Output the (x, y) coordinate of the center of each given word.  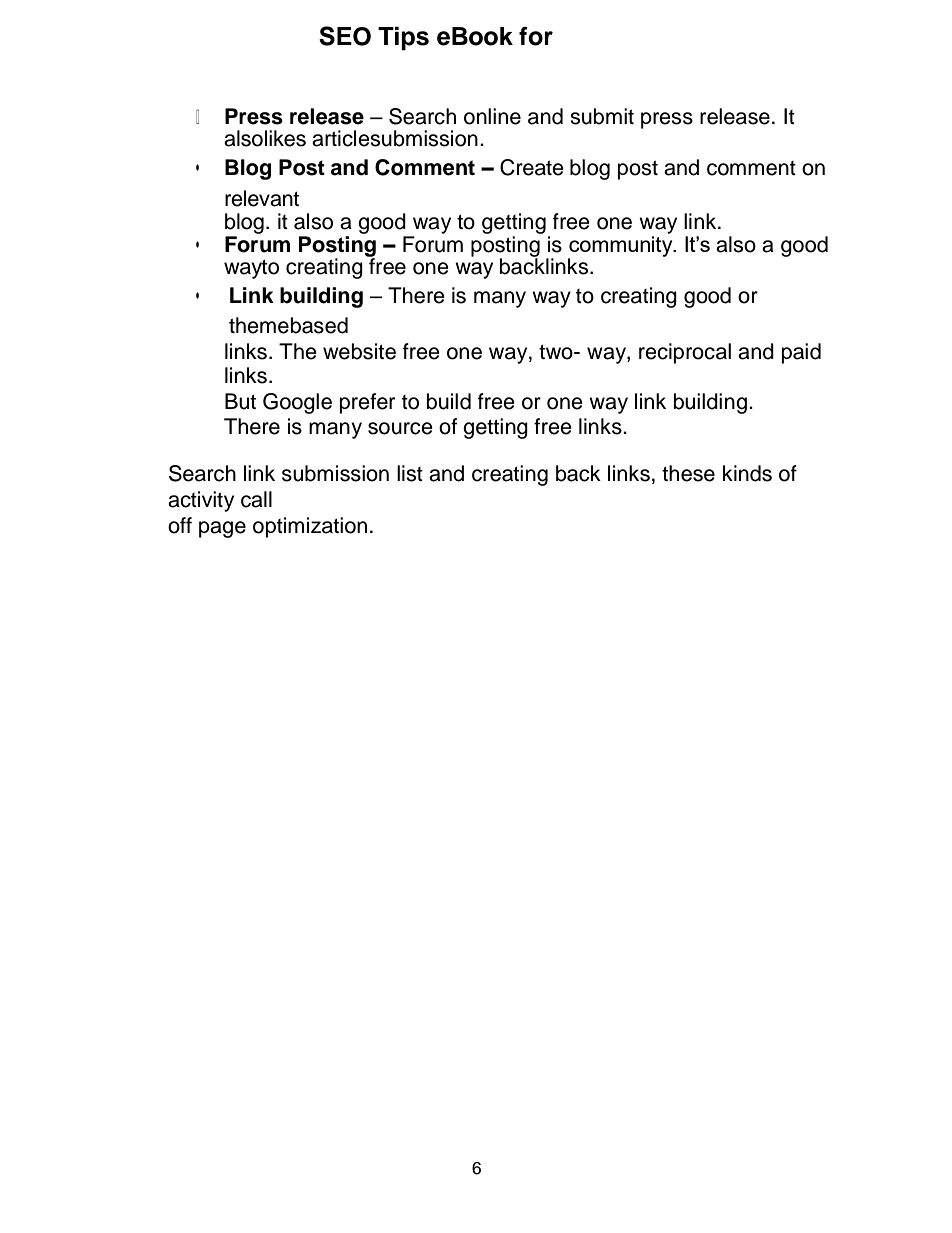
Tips (403, 39)
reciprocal (685, 353)
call (256, 499)
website (359, 351)
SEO (345, 36)
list (410, 473)
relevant (262, 198)
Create (532, 167)
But (240, 401)
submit (602, 116)
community (621, 246)
